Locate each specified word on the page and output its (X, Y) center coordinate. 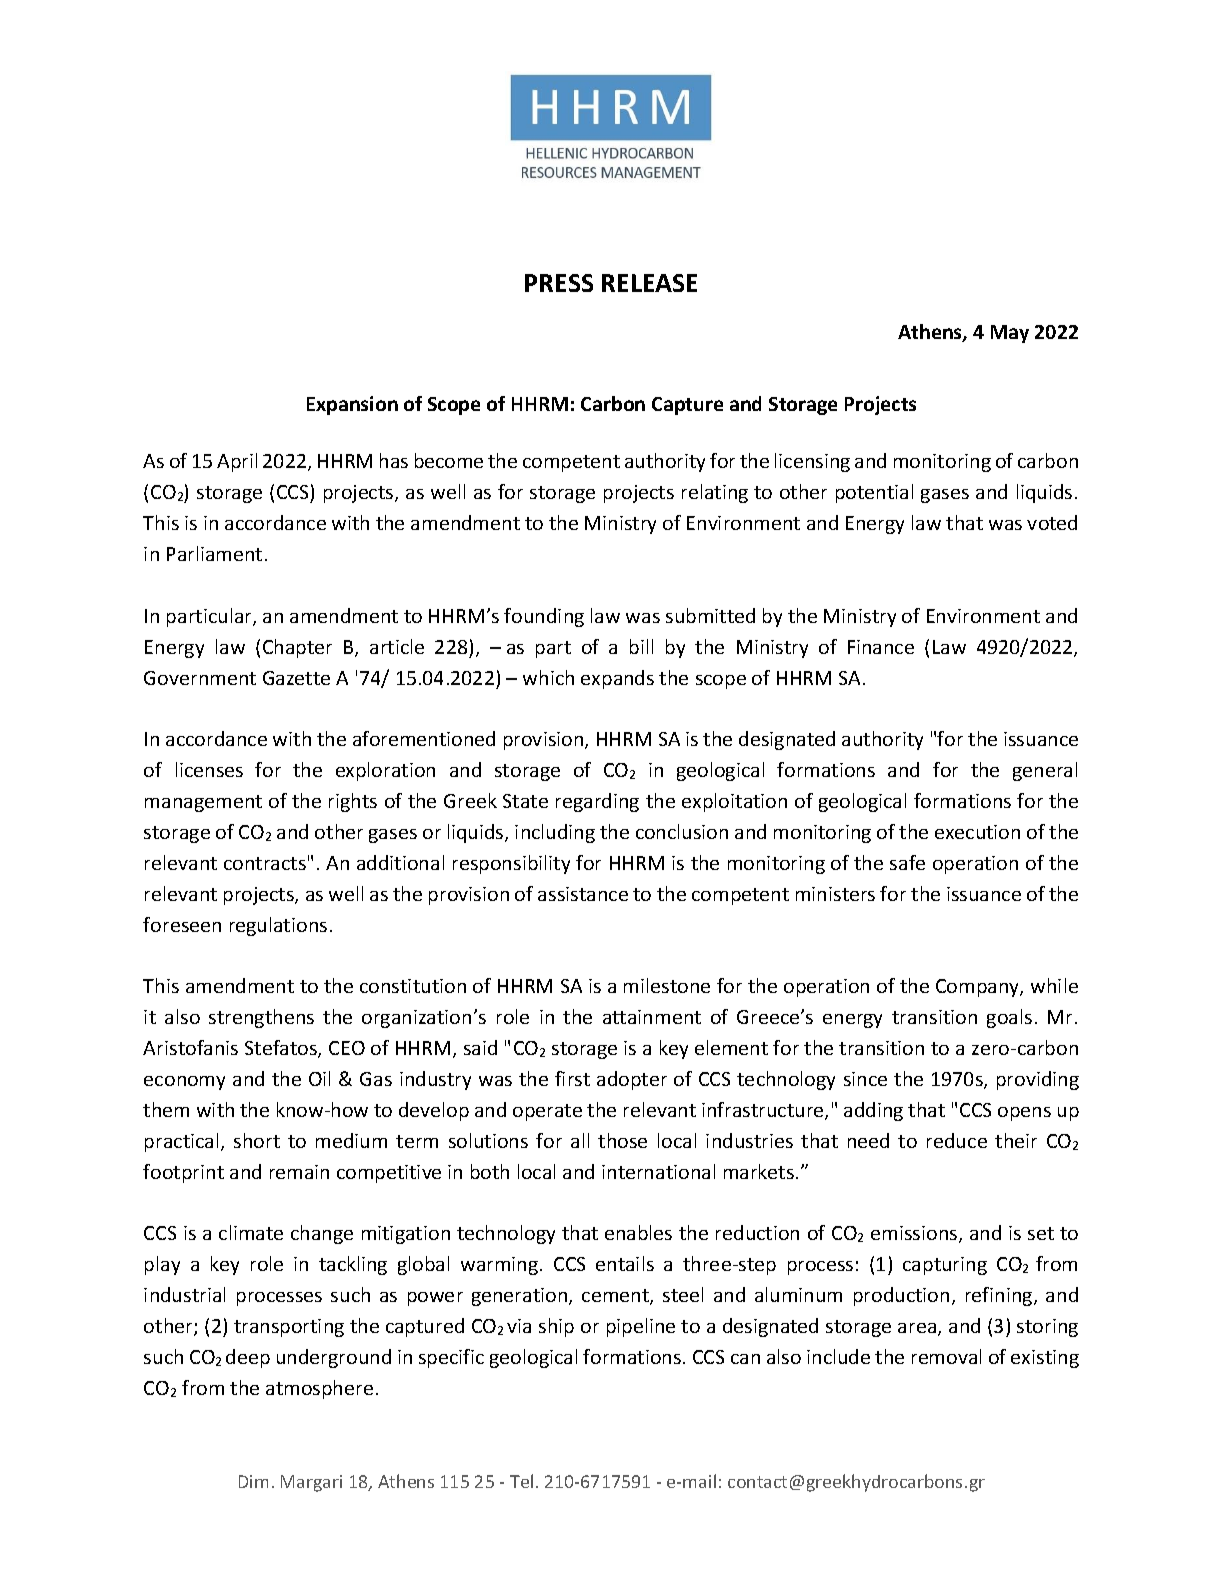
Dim (253, 1481)
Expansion (352, 405)
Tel (521, 1481)
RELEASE (649, 283)
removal (946, 1356)
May (1010, 334)
